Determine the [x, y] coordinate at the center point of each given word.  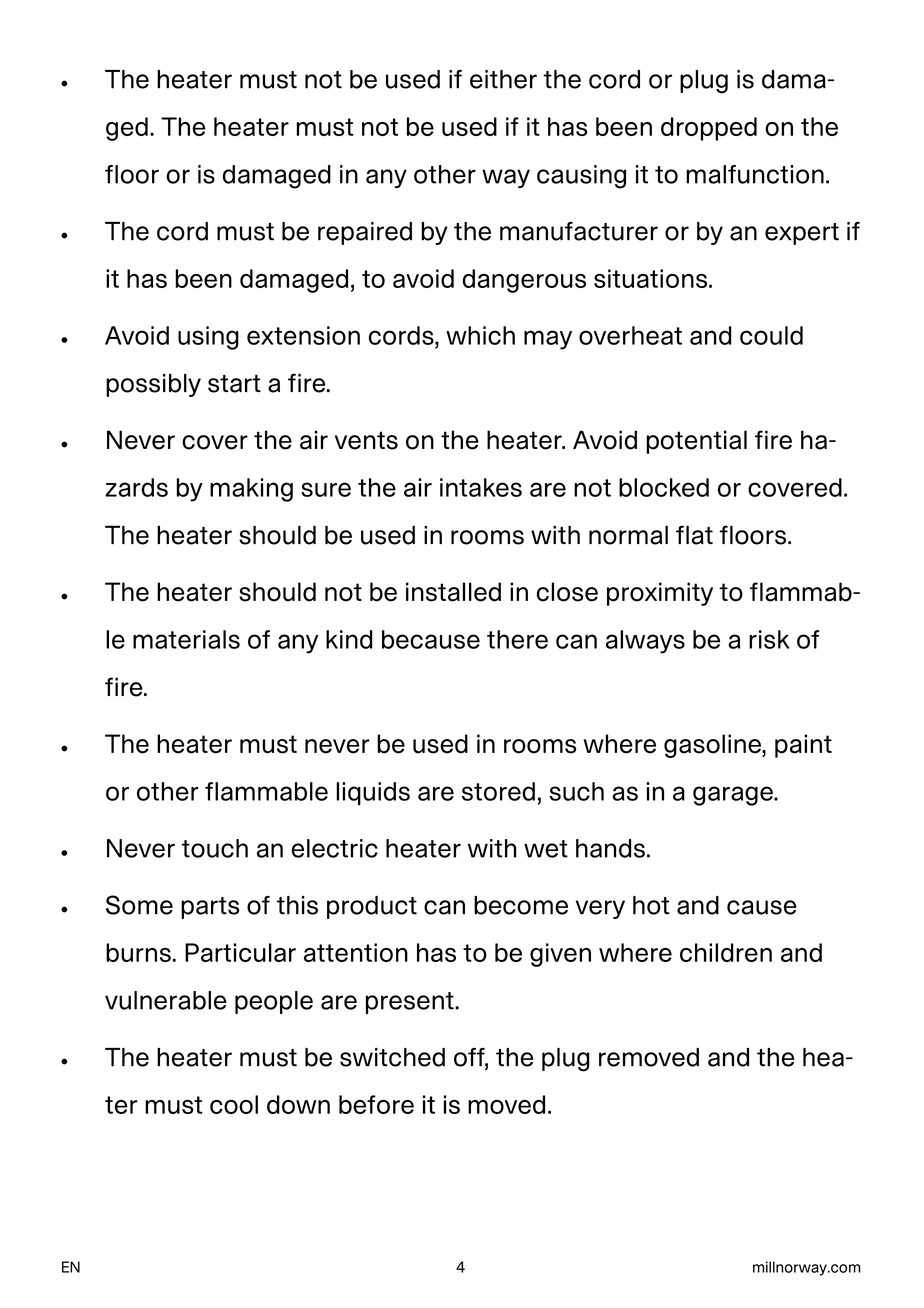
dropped [709, 129]
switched [392, 1057]
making [251, 490]
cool [234, 1104]
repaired [365, 233]
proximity [660, 594]
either [503, 79]
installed [453, 592]
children [726, 952]
